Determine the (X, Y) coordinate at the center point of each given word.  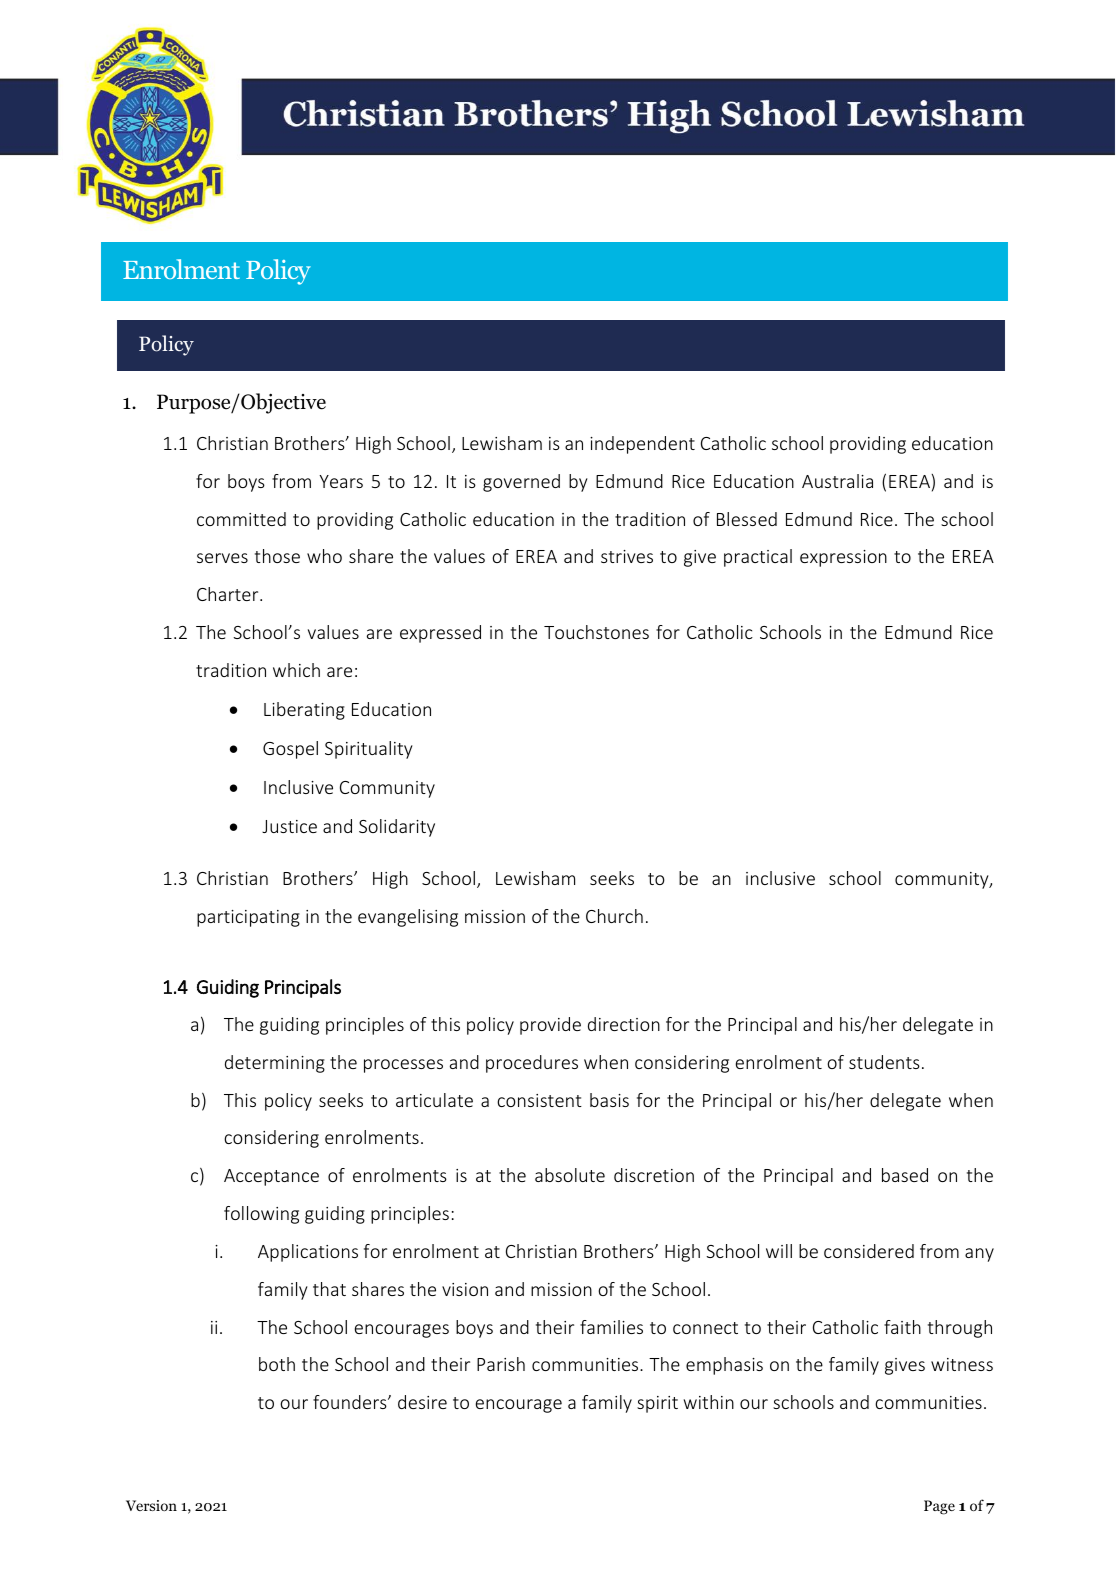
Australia (837, 481)
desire (422, 1402)
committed (241, 519)
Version (151, 1505)
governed (521, 483)
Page (939, 1507)
